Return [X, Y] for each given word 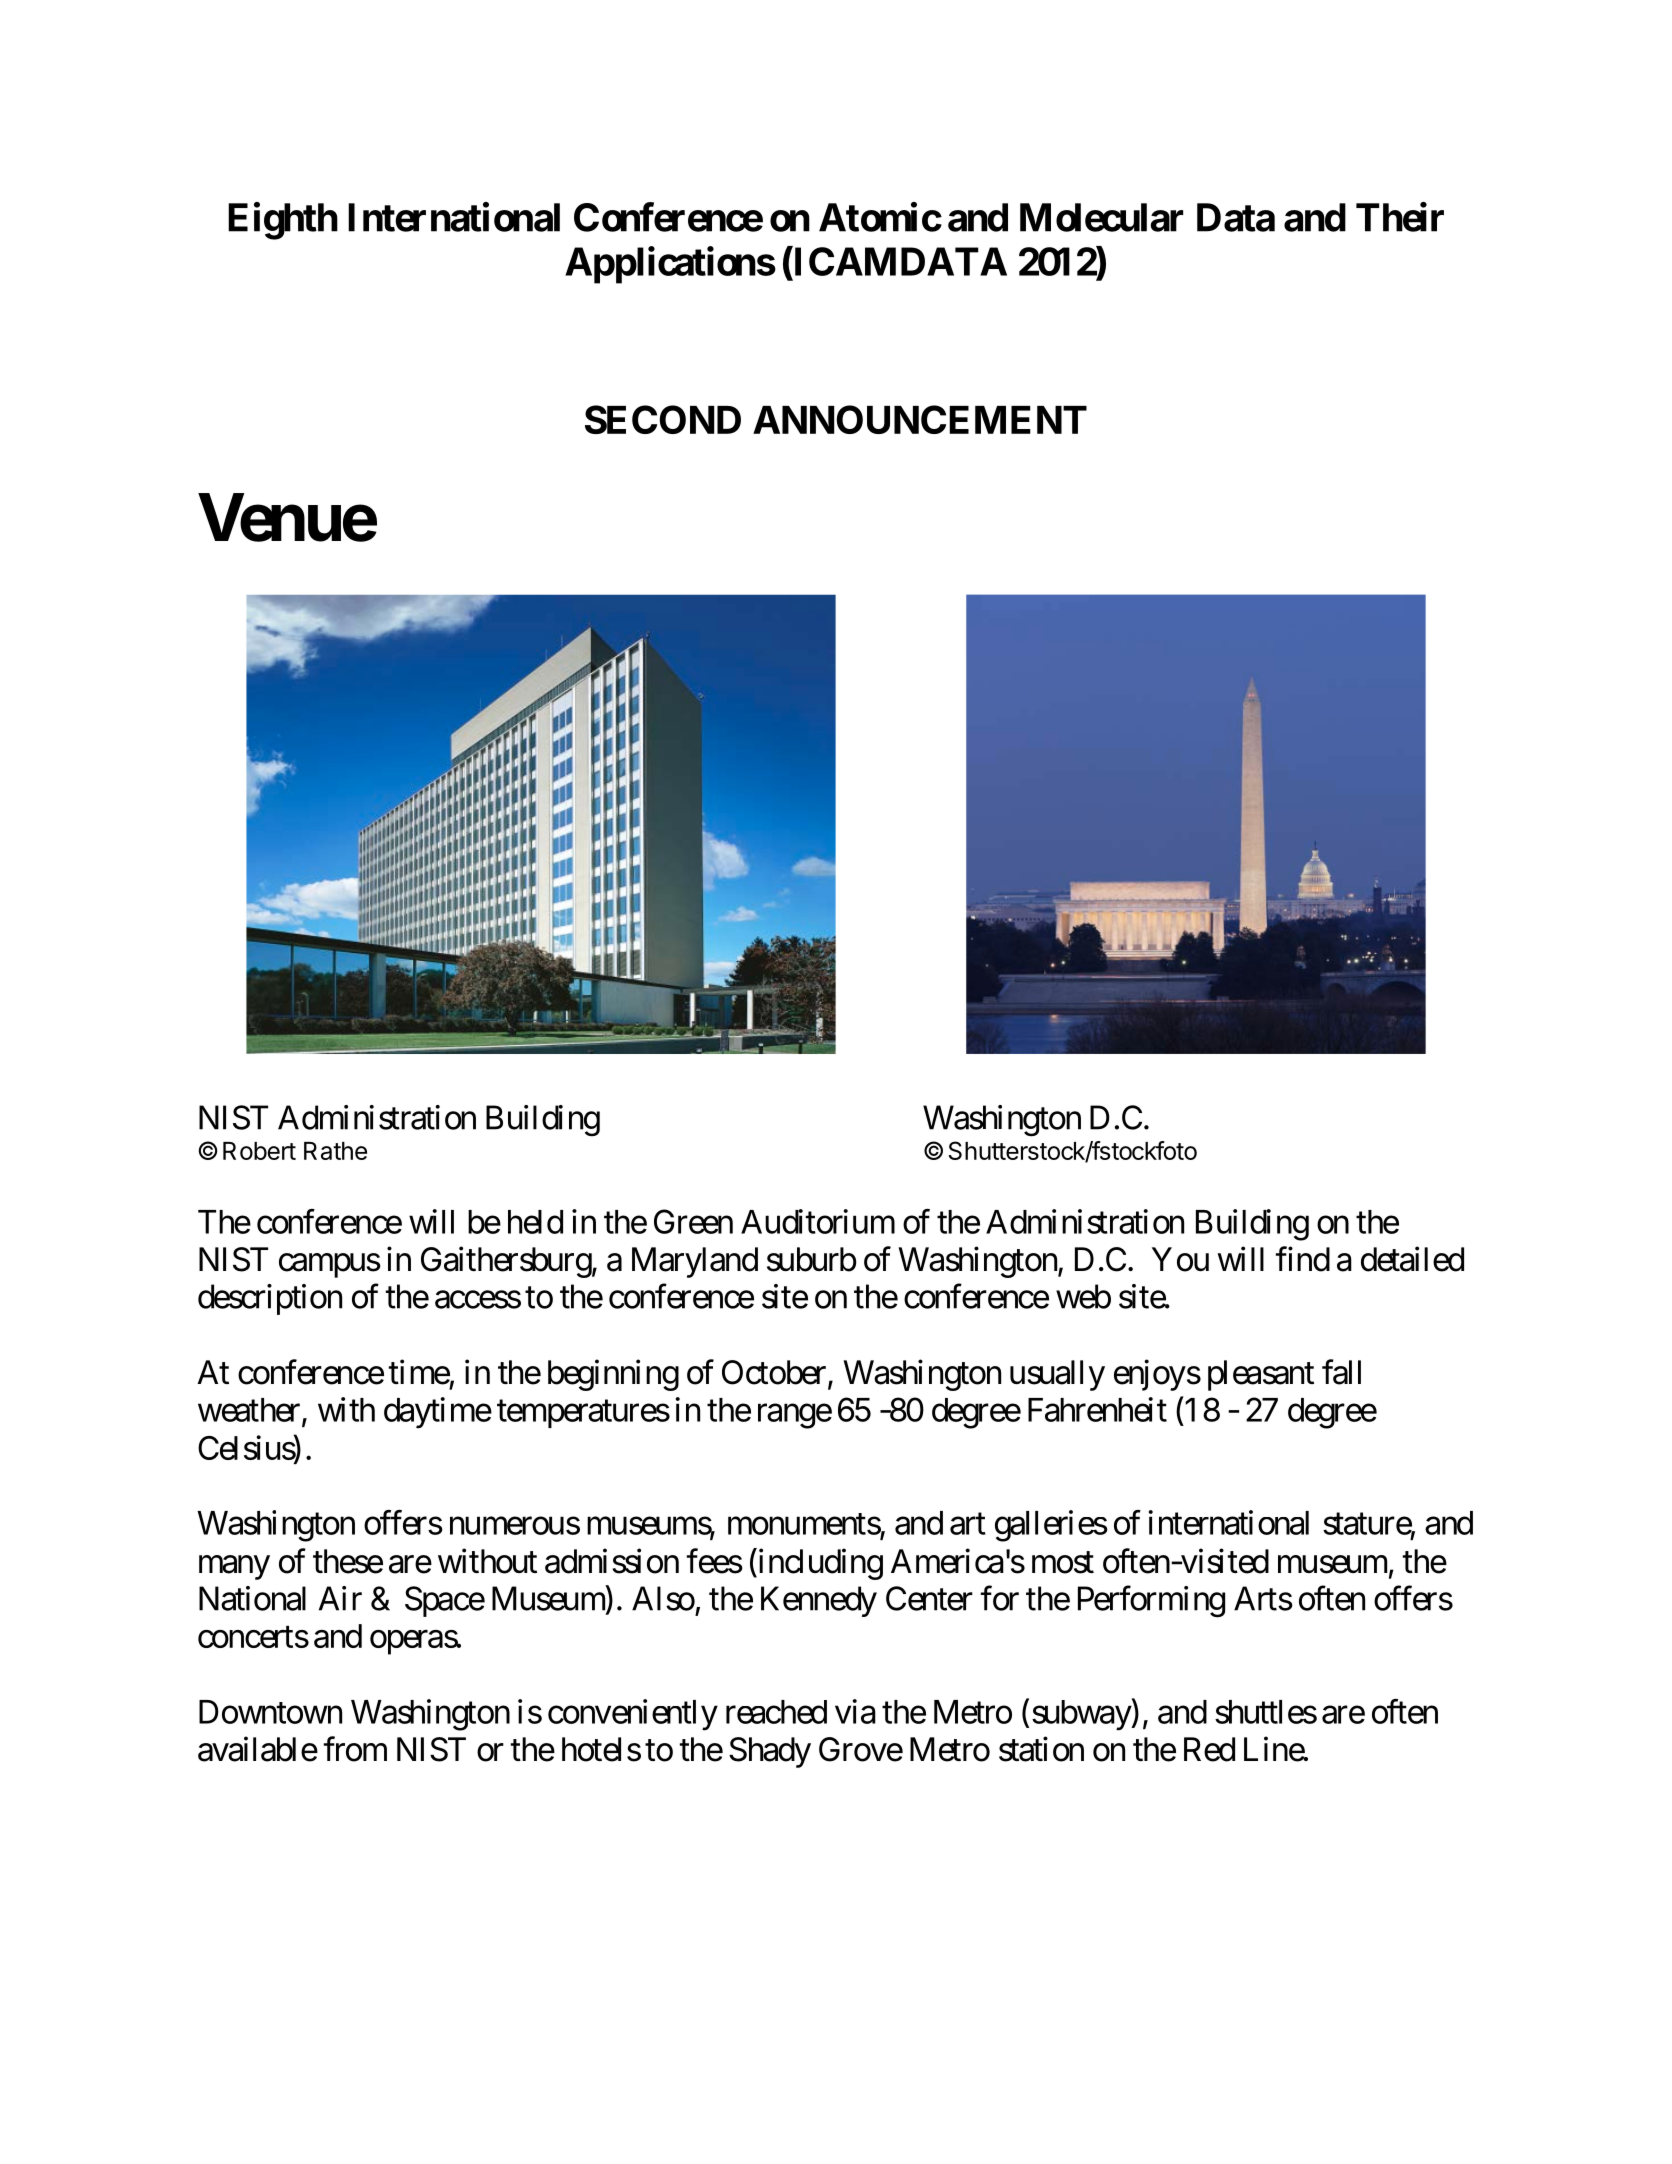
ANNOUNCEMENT [920, 419]
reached [776, 1712]
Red [1209, 1749]
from [355, 1749]
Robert [259, 1151]
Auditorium [818, 1221]
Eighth [283, 221]
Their [1400, 217]
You [1180, 1259]
